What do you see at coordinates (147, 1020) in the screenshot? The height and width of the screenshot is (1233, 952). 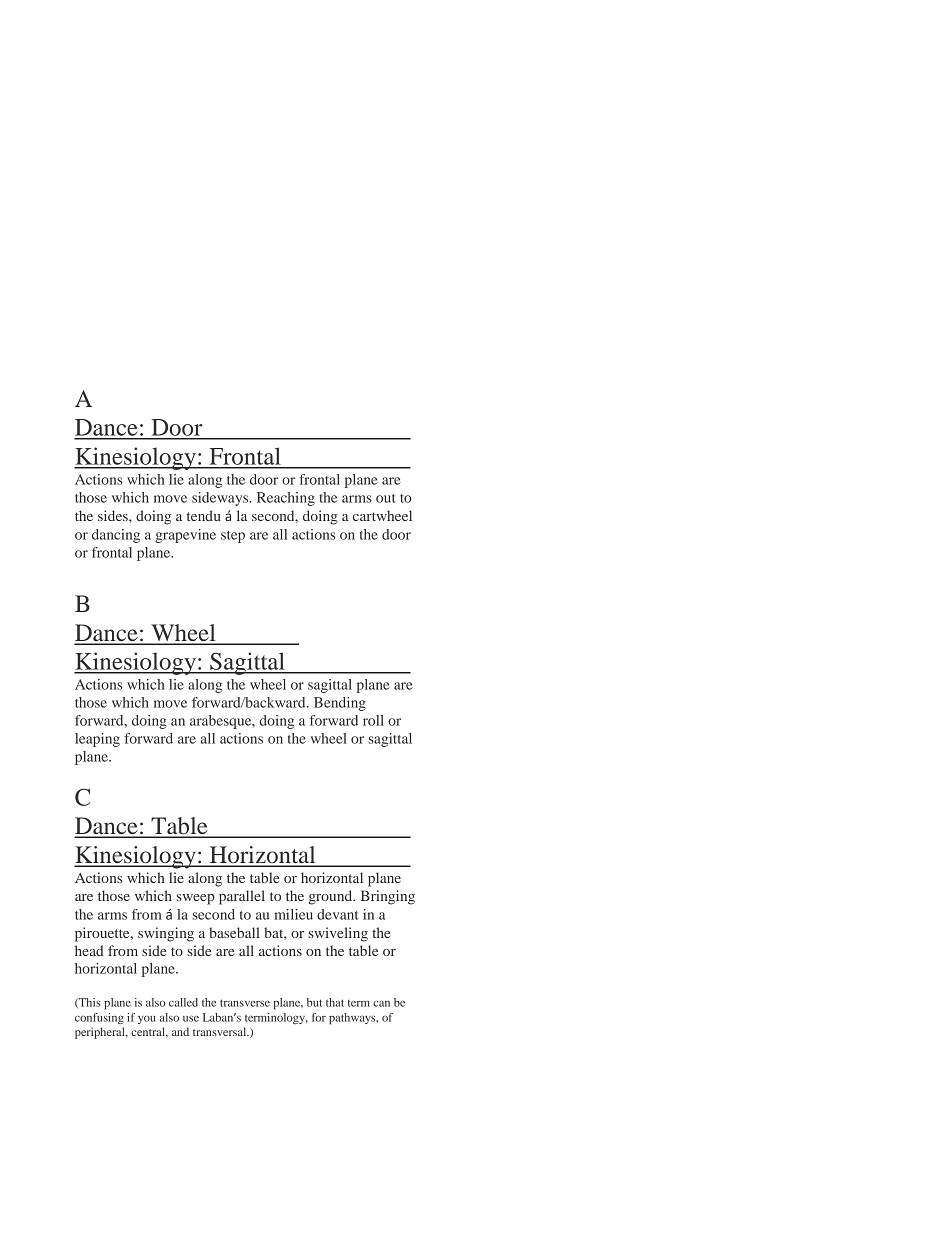 I see `you` at bounding box center [147, 1020].
